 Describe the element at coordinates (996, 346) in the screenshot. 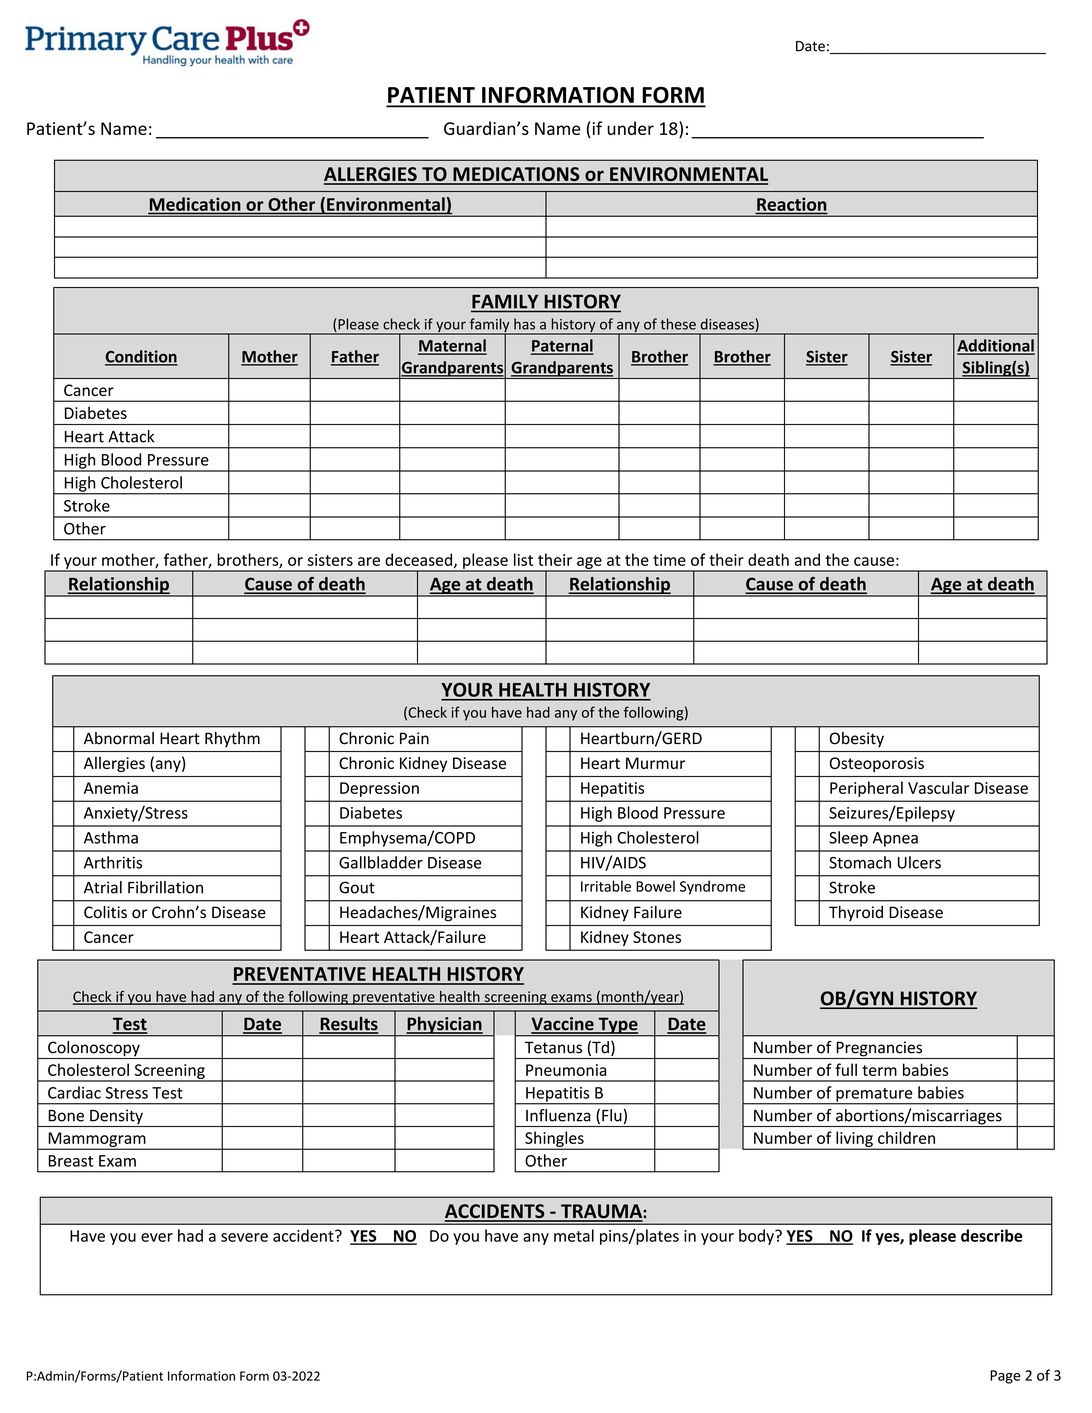

I see `Additional` at that location.
